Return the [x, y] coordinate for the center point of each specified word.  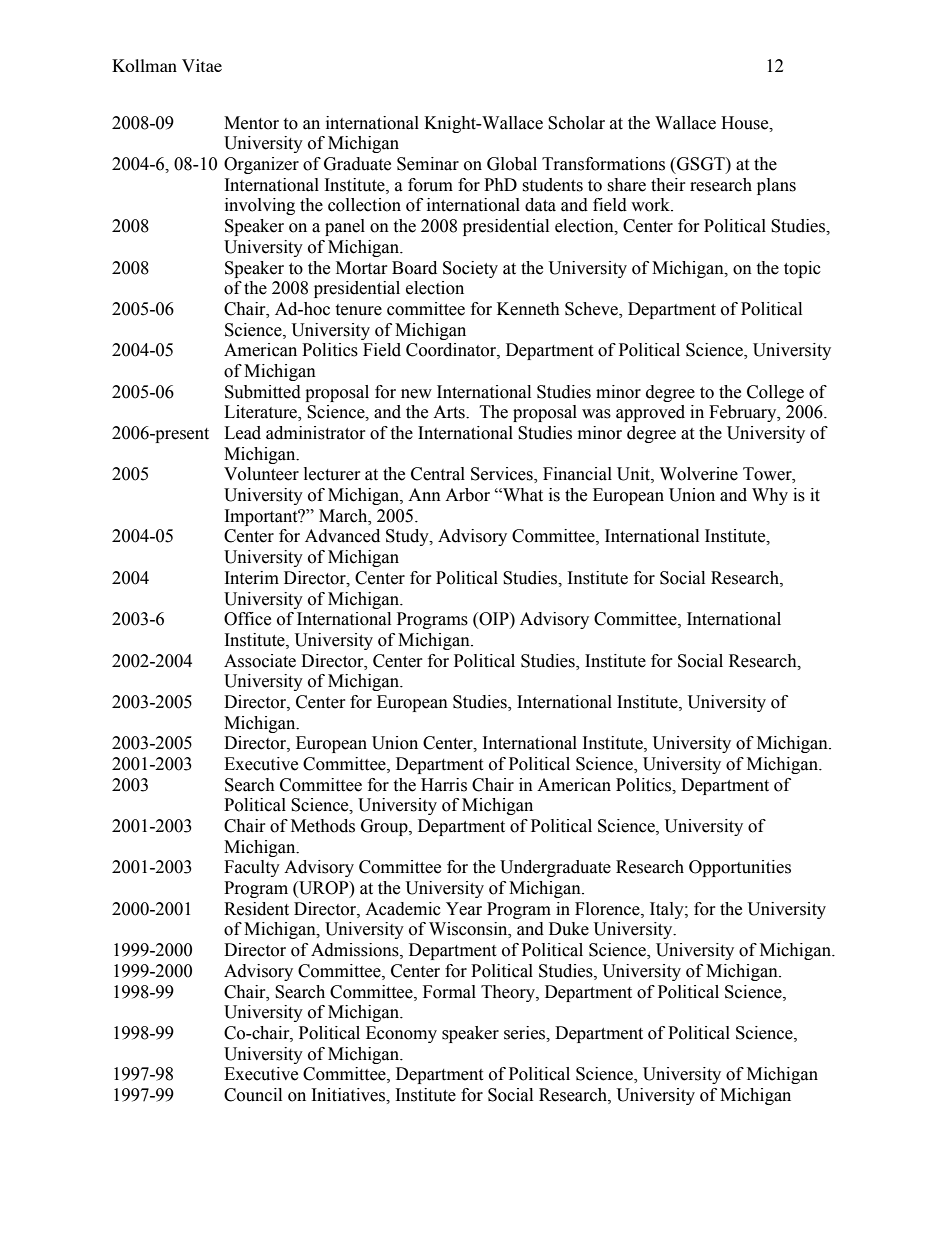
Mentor [251, 123]
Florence [608, 909]
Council [253, 1095]
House [746, 123]
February [744, 413]
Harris [444, 785]
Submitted [263, 392]
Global [512, 164]
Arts [450, 412]
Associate [260, 661]
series [526, 1033]
